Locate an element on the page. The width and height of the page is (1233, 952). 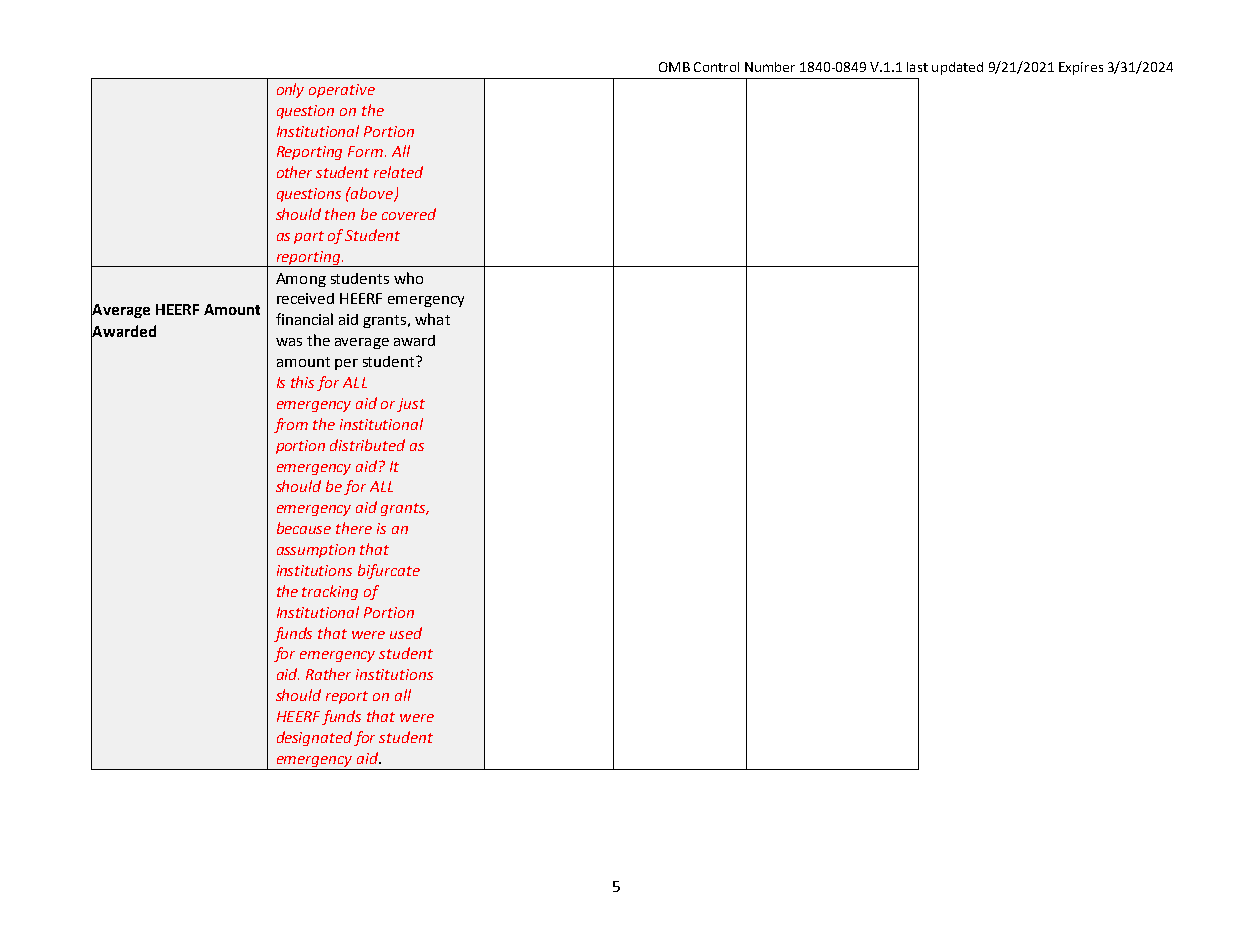
bifurcate is located at coordinates (389, 571).
